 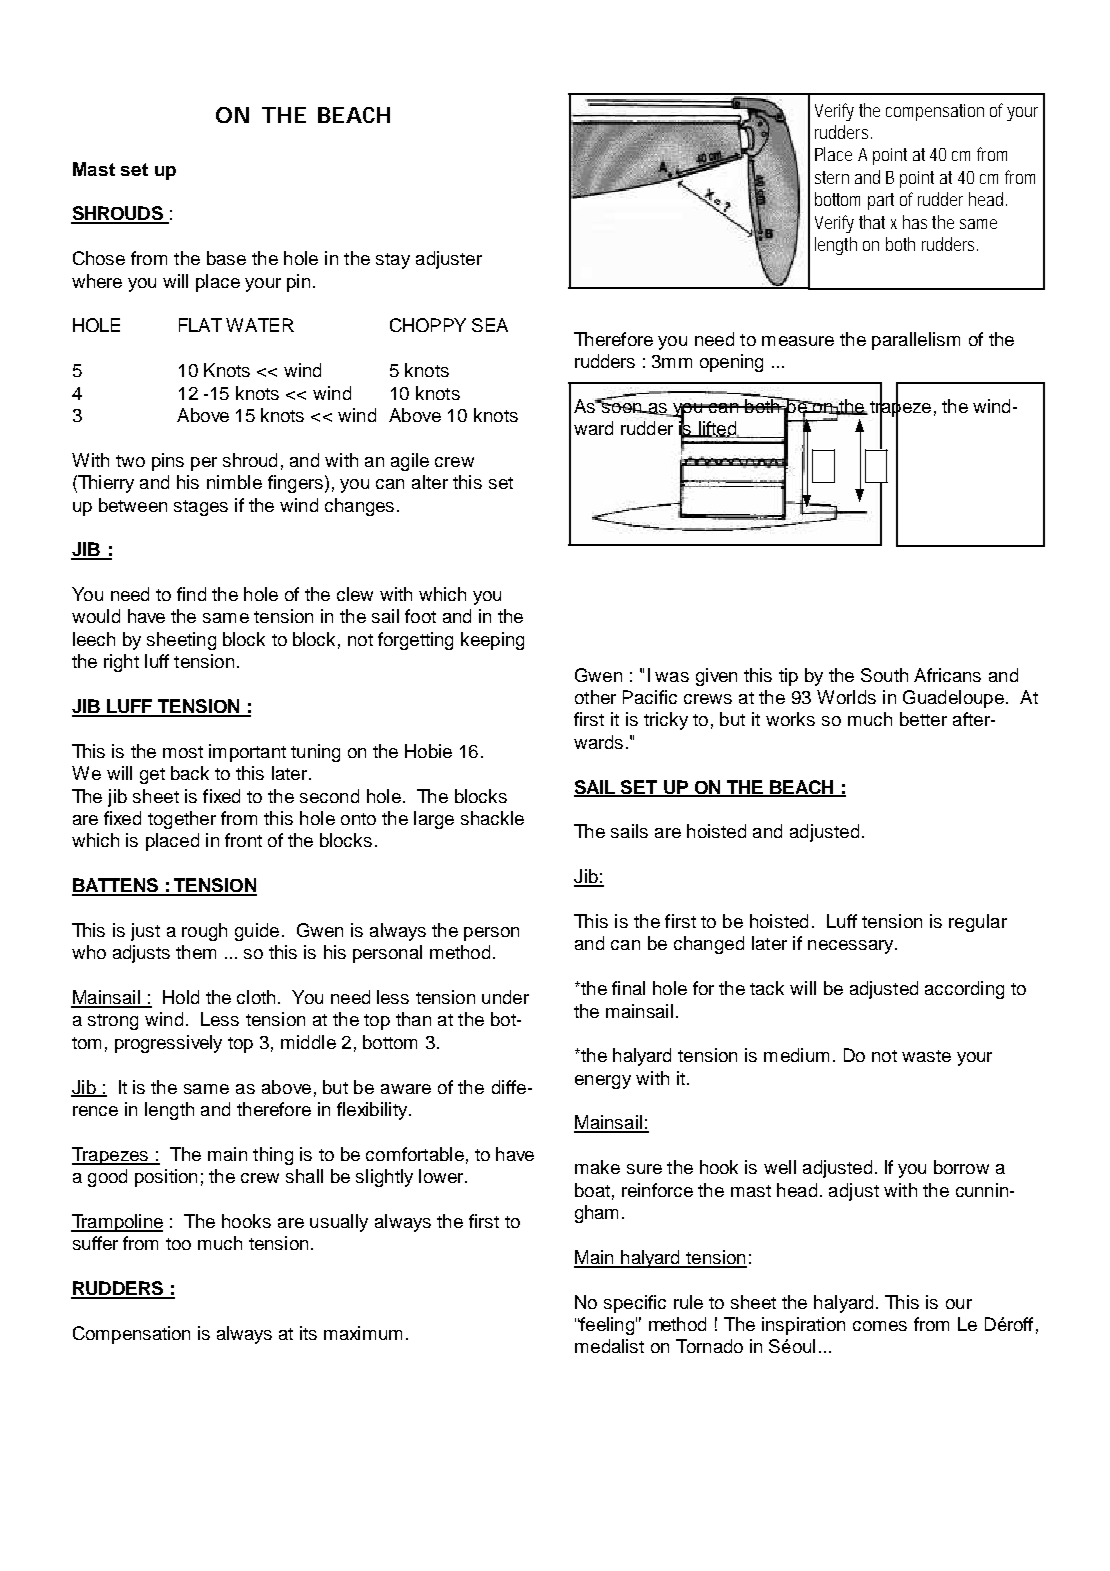 What do you see at coordinates (226, 258) in the page?
I see `base` at bounding box center [226, 258].
